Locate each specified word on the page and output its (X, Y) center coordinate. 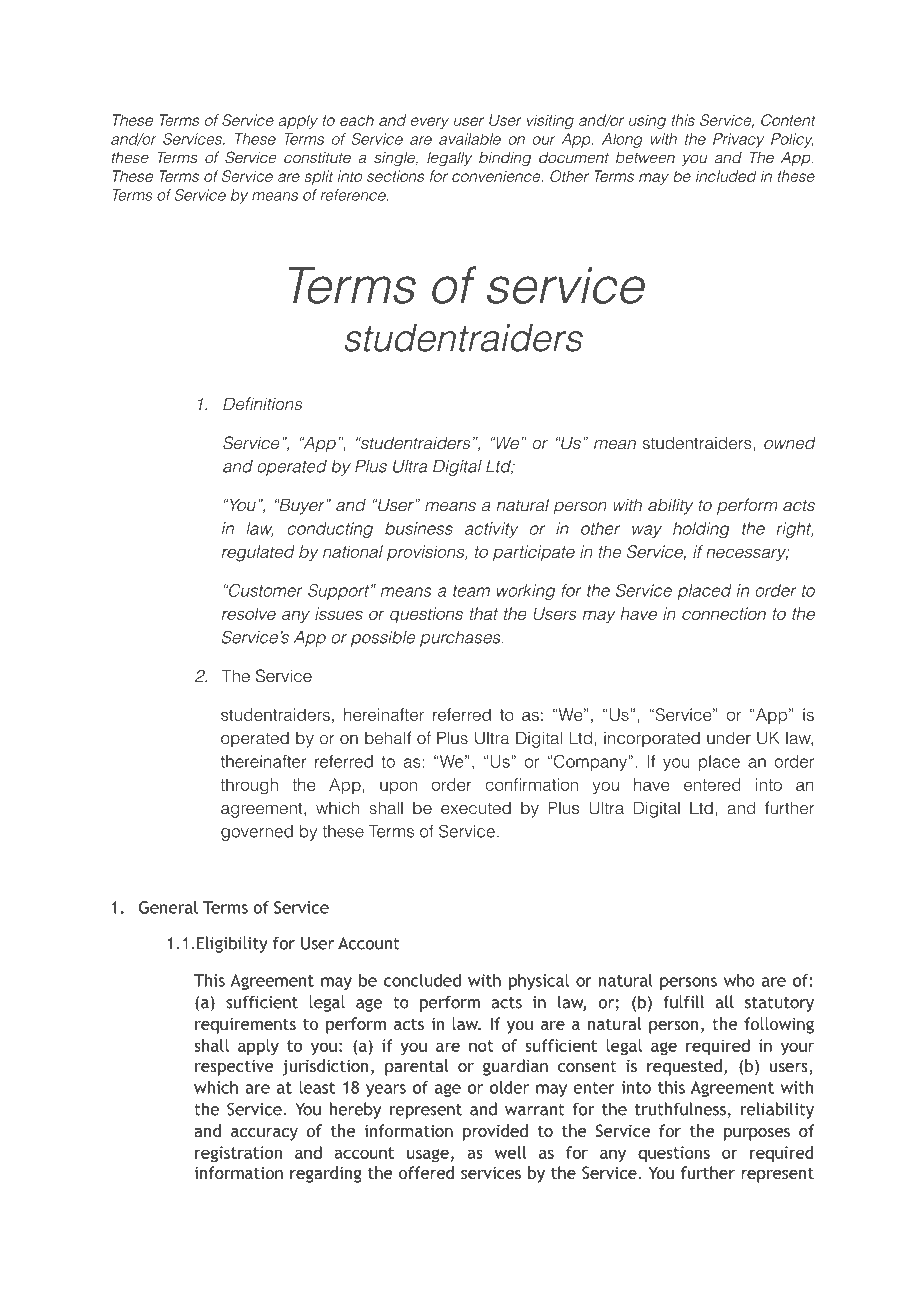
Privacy (738, 140)
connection (724, 613)
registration (238, 1154)
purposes (757, 1134)
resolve (249, 613)
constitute (317, 158)
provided (495, 1132)
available (470, 139)
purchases (461, 639)
